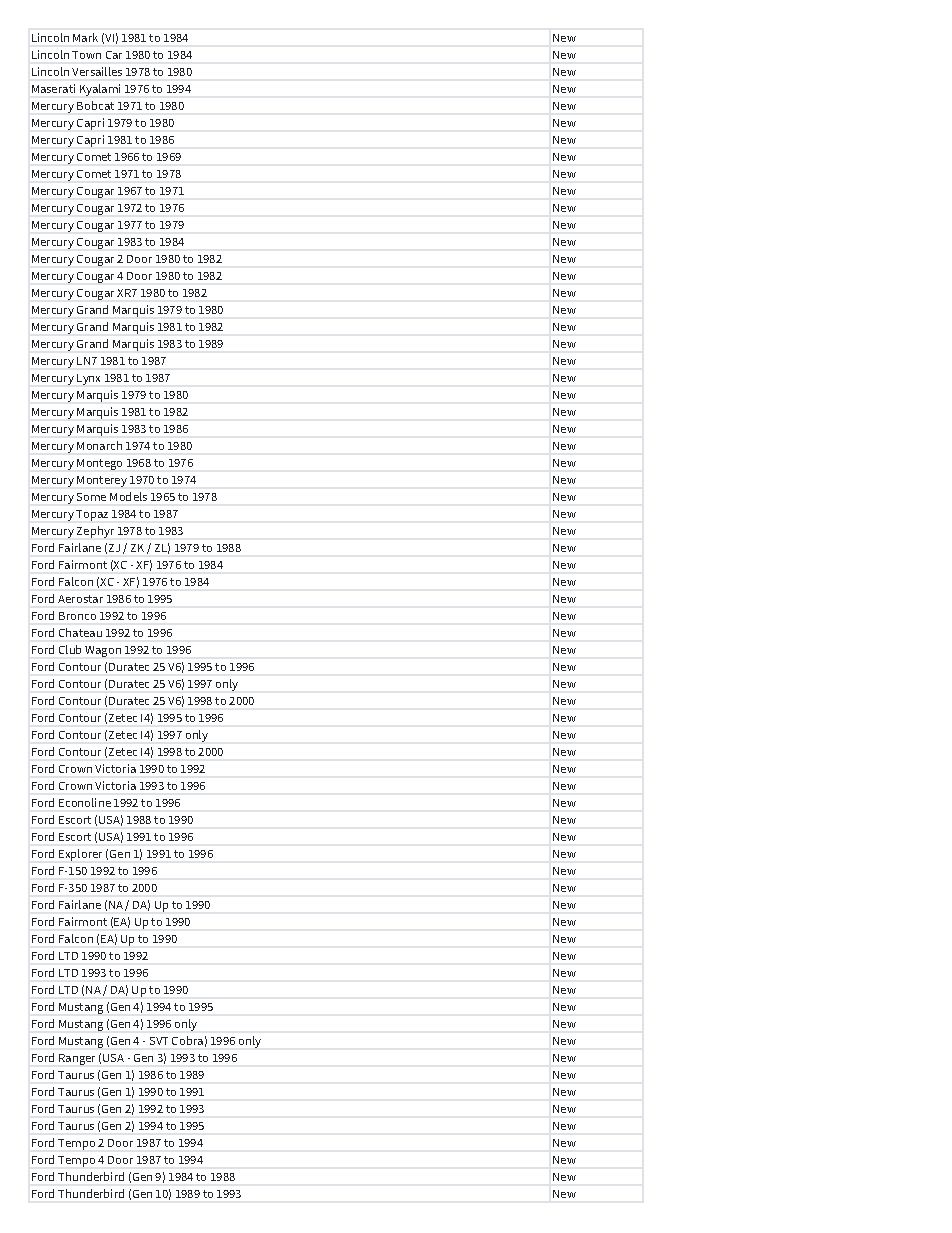  Describe the element at coordinates (128, 496) in the screenshot. I see `Models` at that location.
